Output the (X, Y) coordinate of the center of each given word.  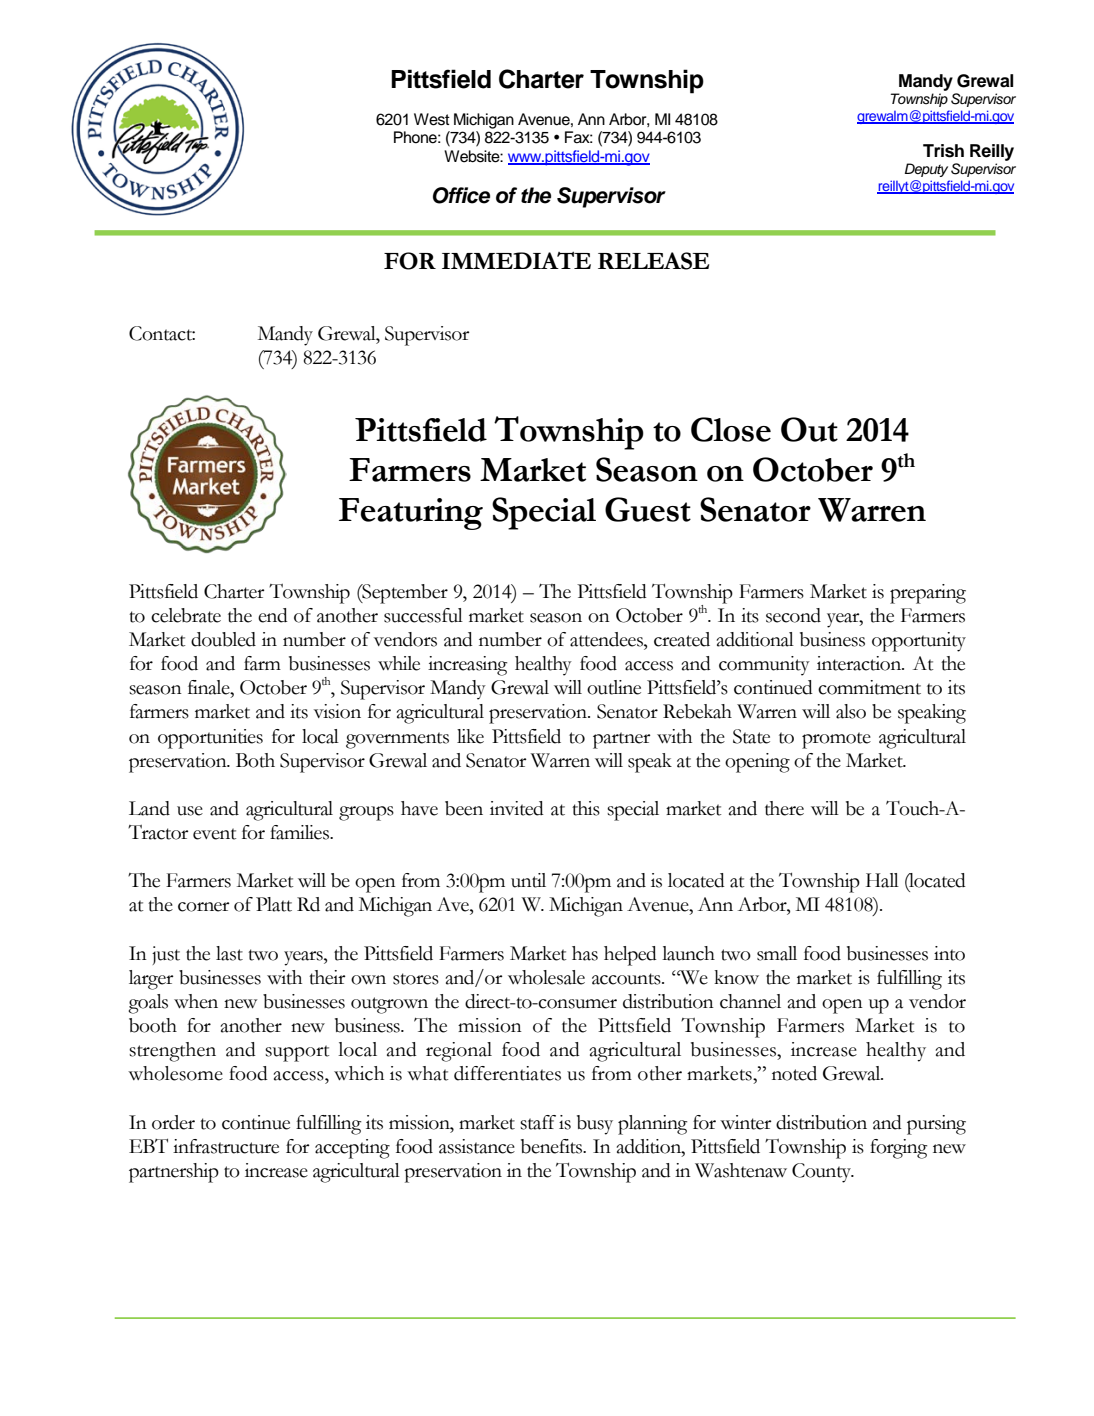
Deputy (926, 170)
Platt (274, 904)
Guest (648, 509)
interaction (860, 663)
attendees (607, 639)
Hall (882, 880)
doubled (223, 639)
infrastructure (226, 1146)
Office (461, 195)
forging (898, 1149)
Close (731, 429)
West (432, 119)
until (528, 880)
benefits (553, 1146)
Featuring (411, 514)
